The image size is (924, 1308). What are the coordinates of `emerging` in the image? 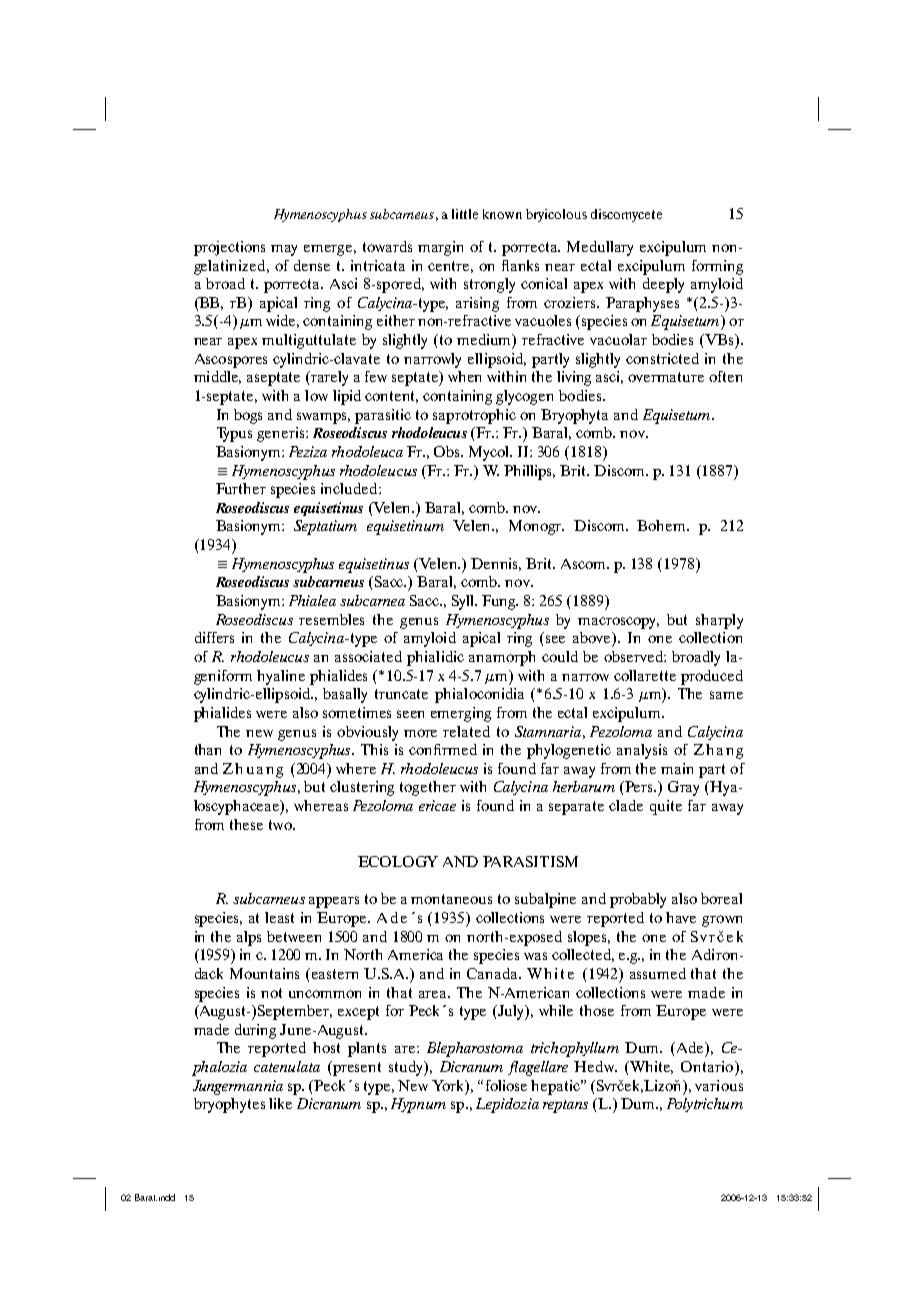 It's located at (461, 714).
